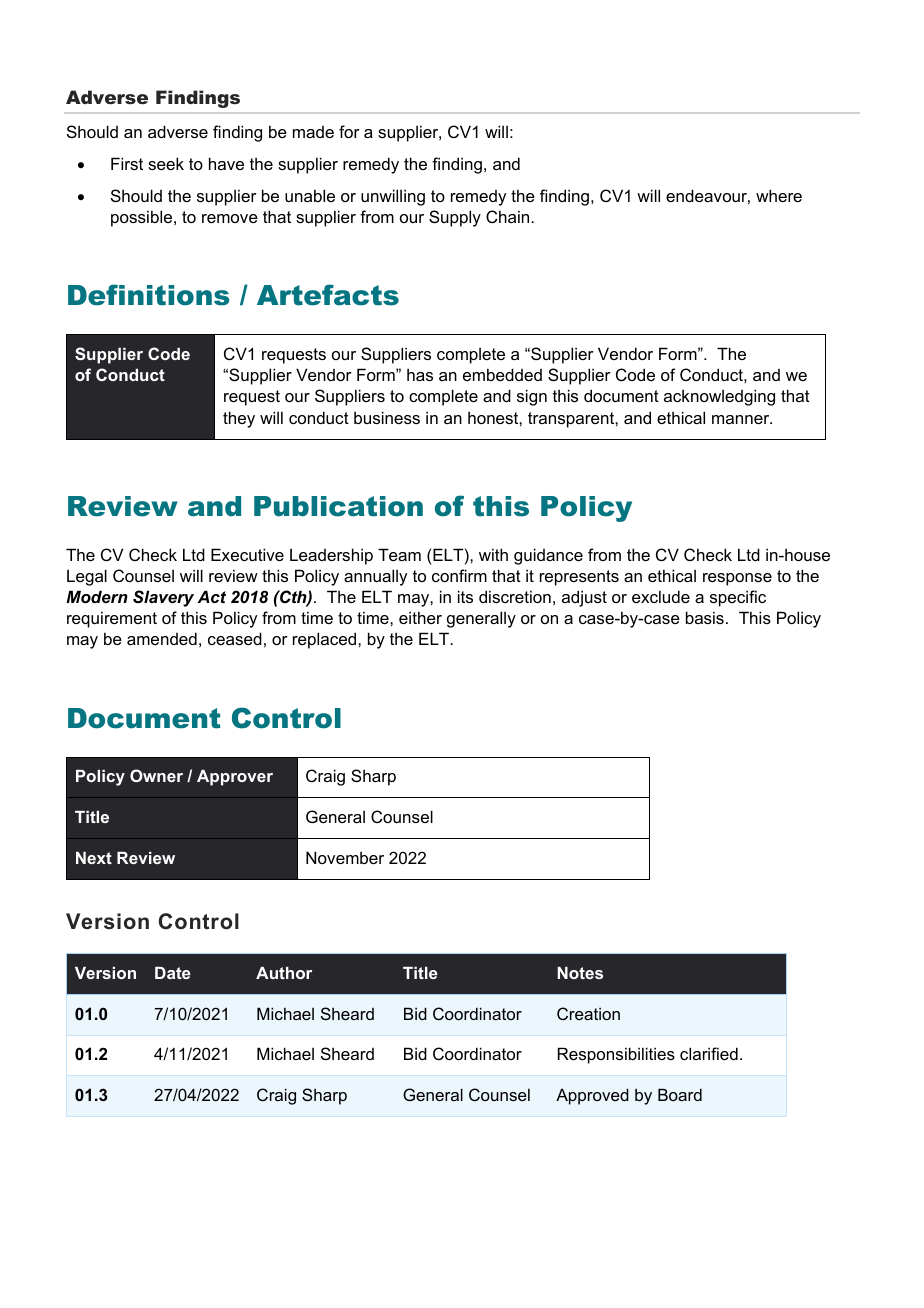 Image resolution: width=924 pixels, height=1308 pixels. I want to click on where, so click(779, 195).
